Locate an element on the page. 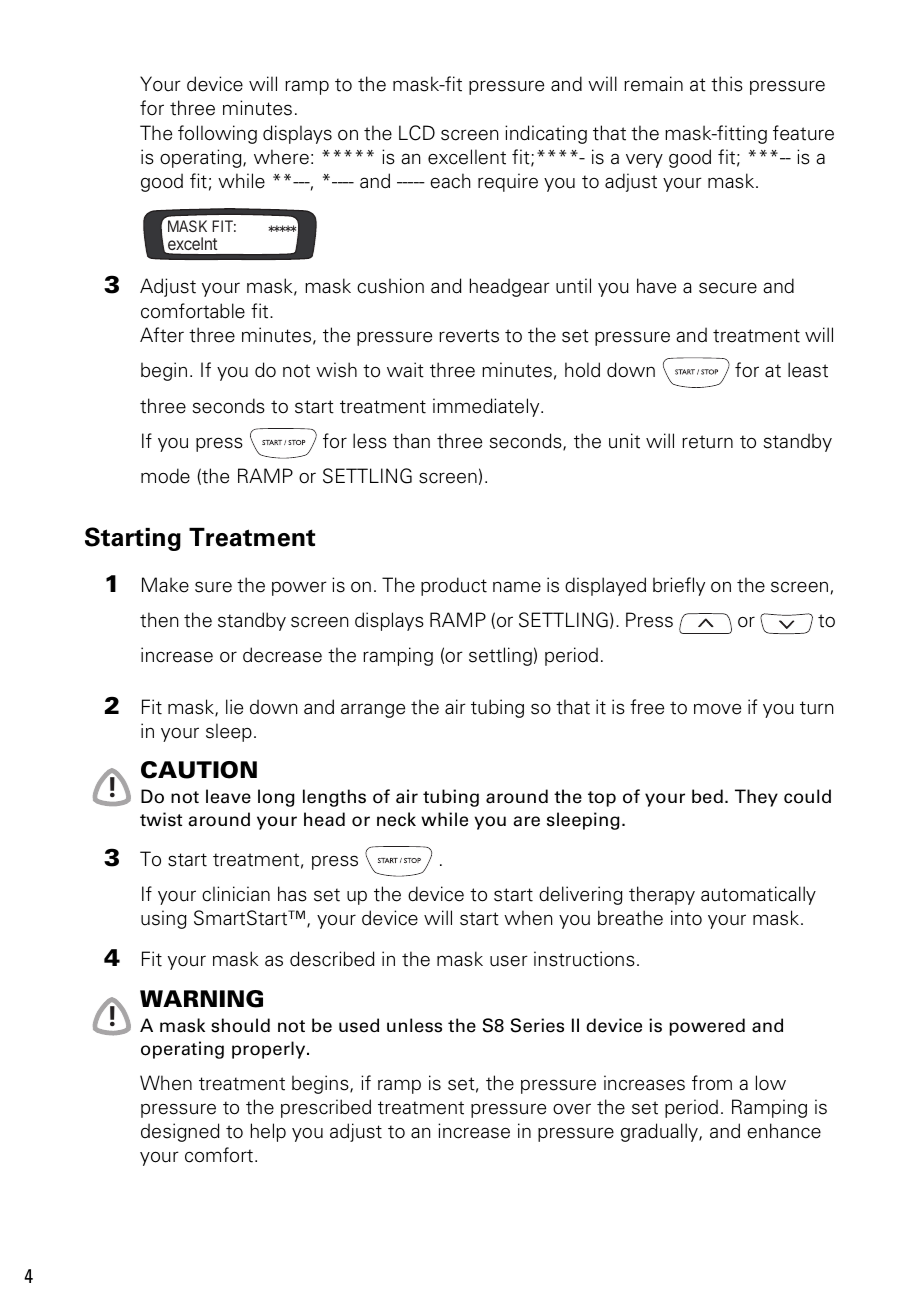 The image size is (924, 1307). excellent is located at coordinates (467, 157).
